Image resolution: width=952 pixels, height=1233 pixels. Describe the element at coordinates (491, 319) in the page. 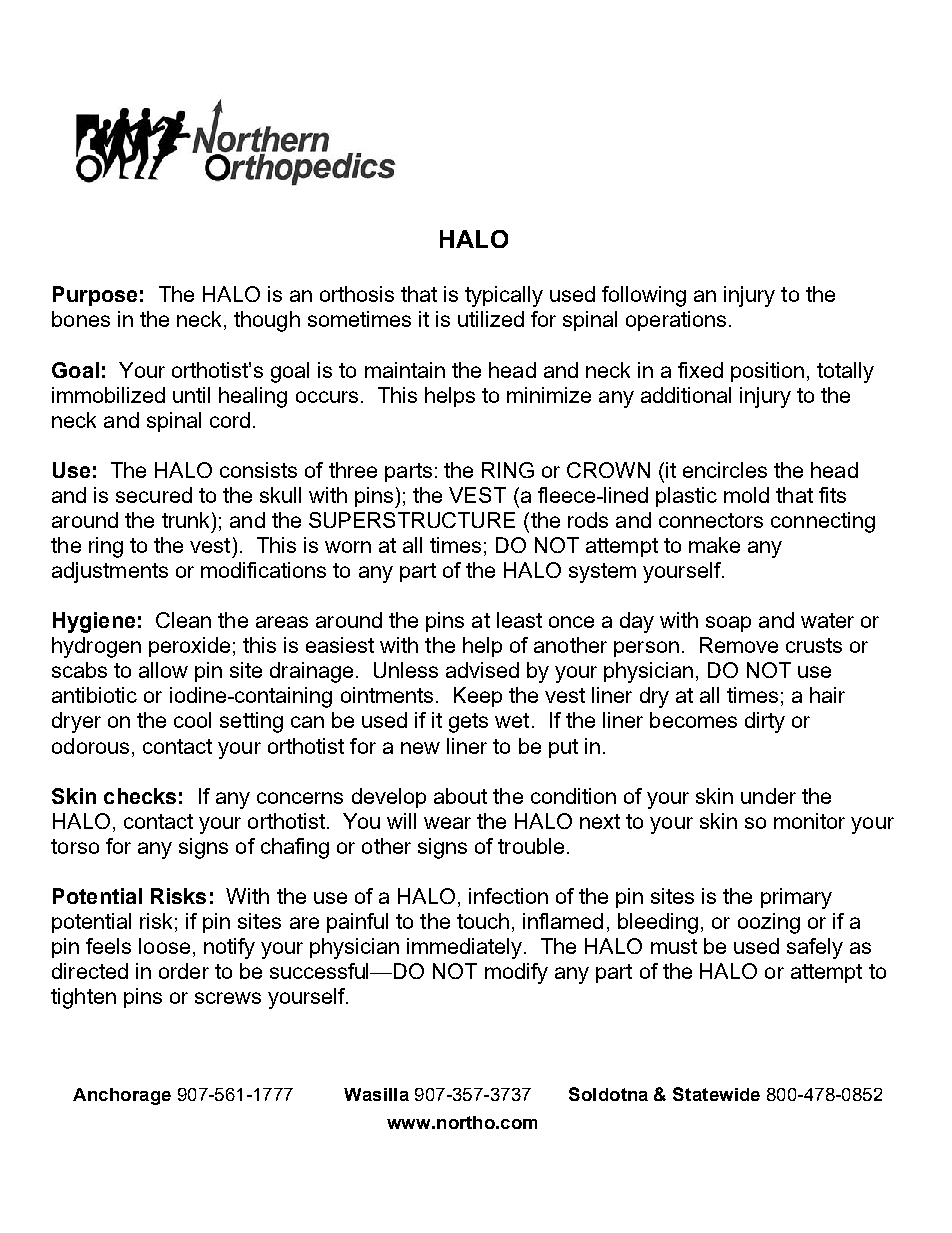

I see `utilized` at that location.
